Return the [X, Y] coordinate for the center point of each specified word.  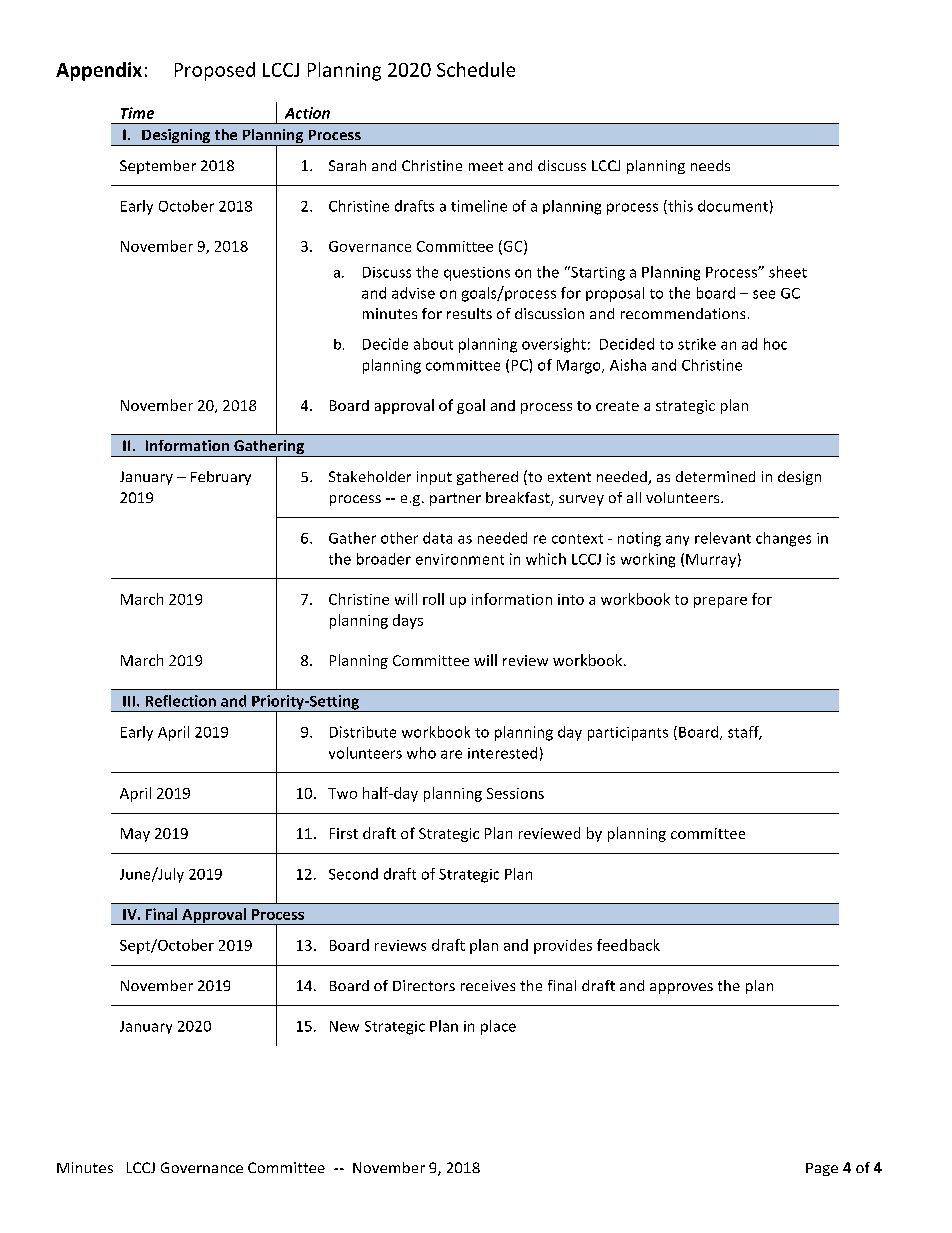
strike [697, 344]
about [433, 344]
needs [710, 165]
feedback [628, 945]
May [135, 835]
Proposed [215, 71]
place [498, 1027]
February [221, 478]
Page [822, 1169]
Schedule [476, 69]
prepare [720, 602]
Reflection [181, 701]
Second [353, 874]
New [344, 1026]
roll [433, 599]
